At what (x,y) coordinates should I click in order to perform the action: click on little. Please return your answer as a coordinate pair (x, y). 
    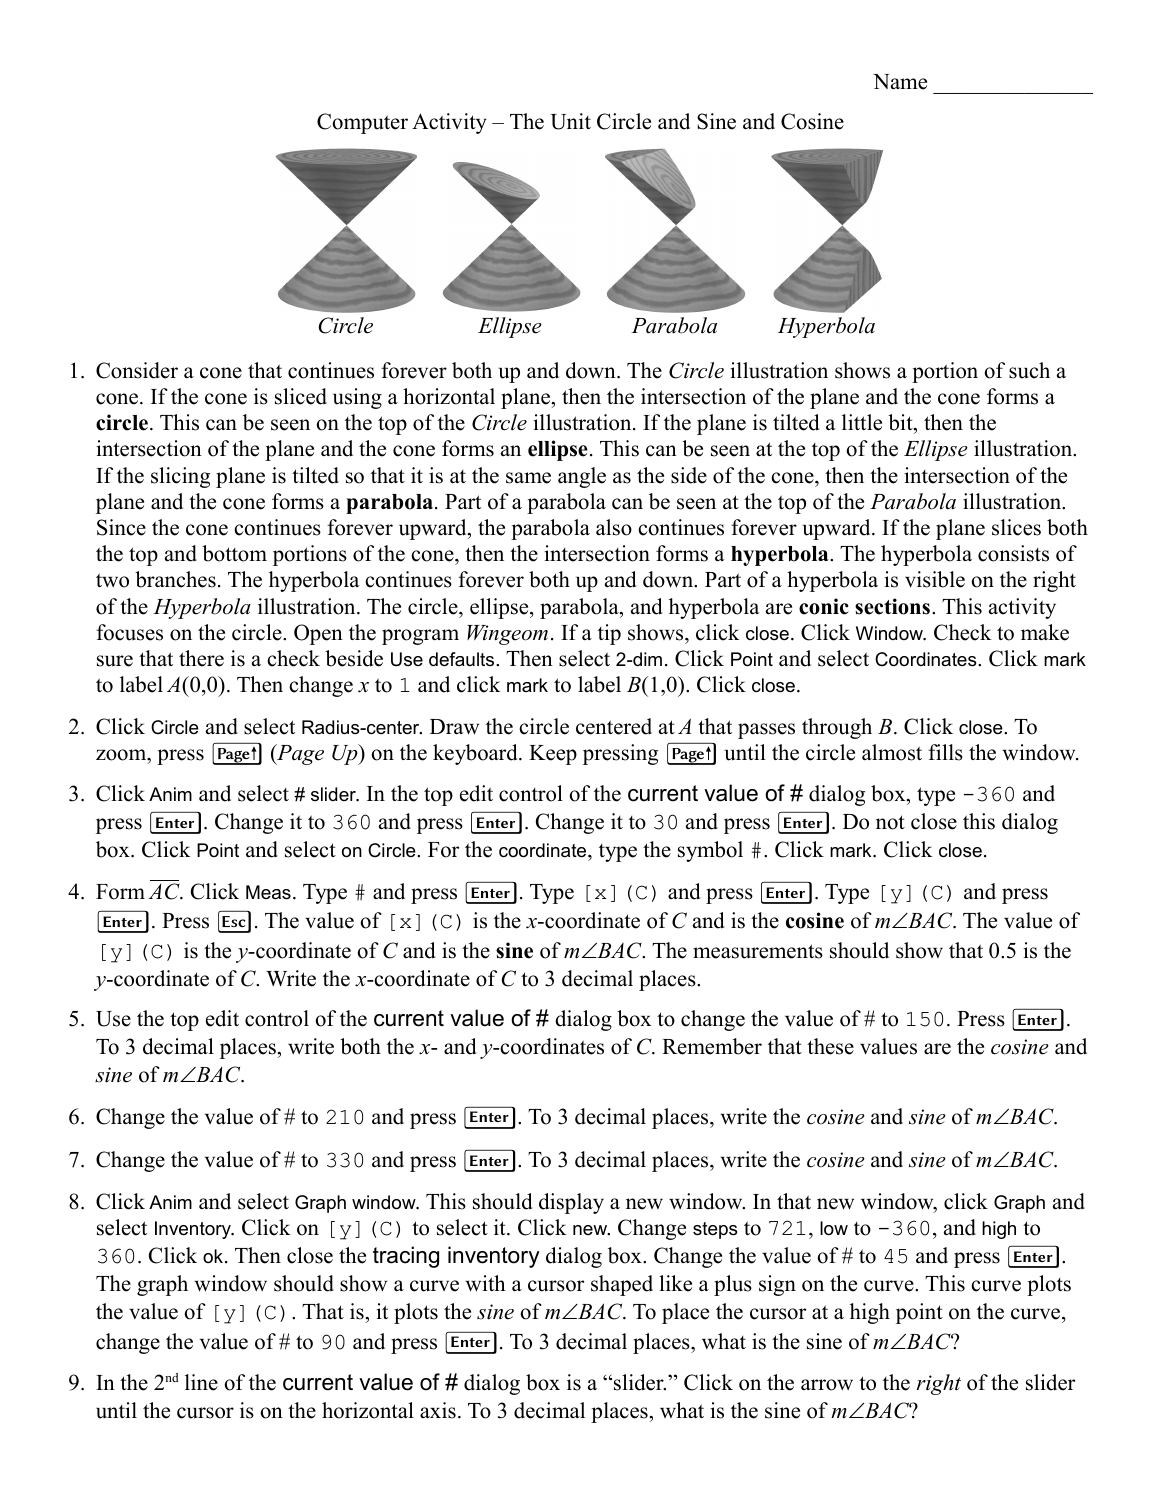
    Looking at the image, I should click on (862, 422).
